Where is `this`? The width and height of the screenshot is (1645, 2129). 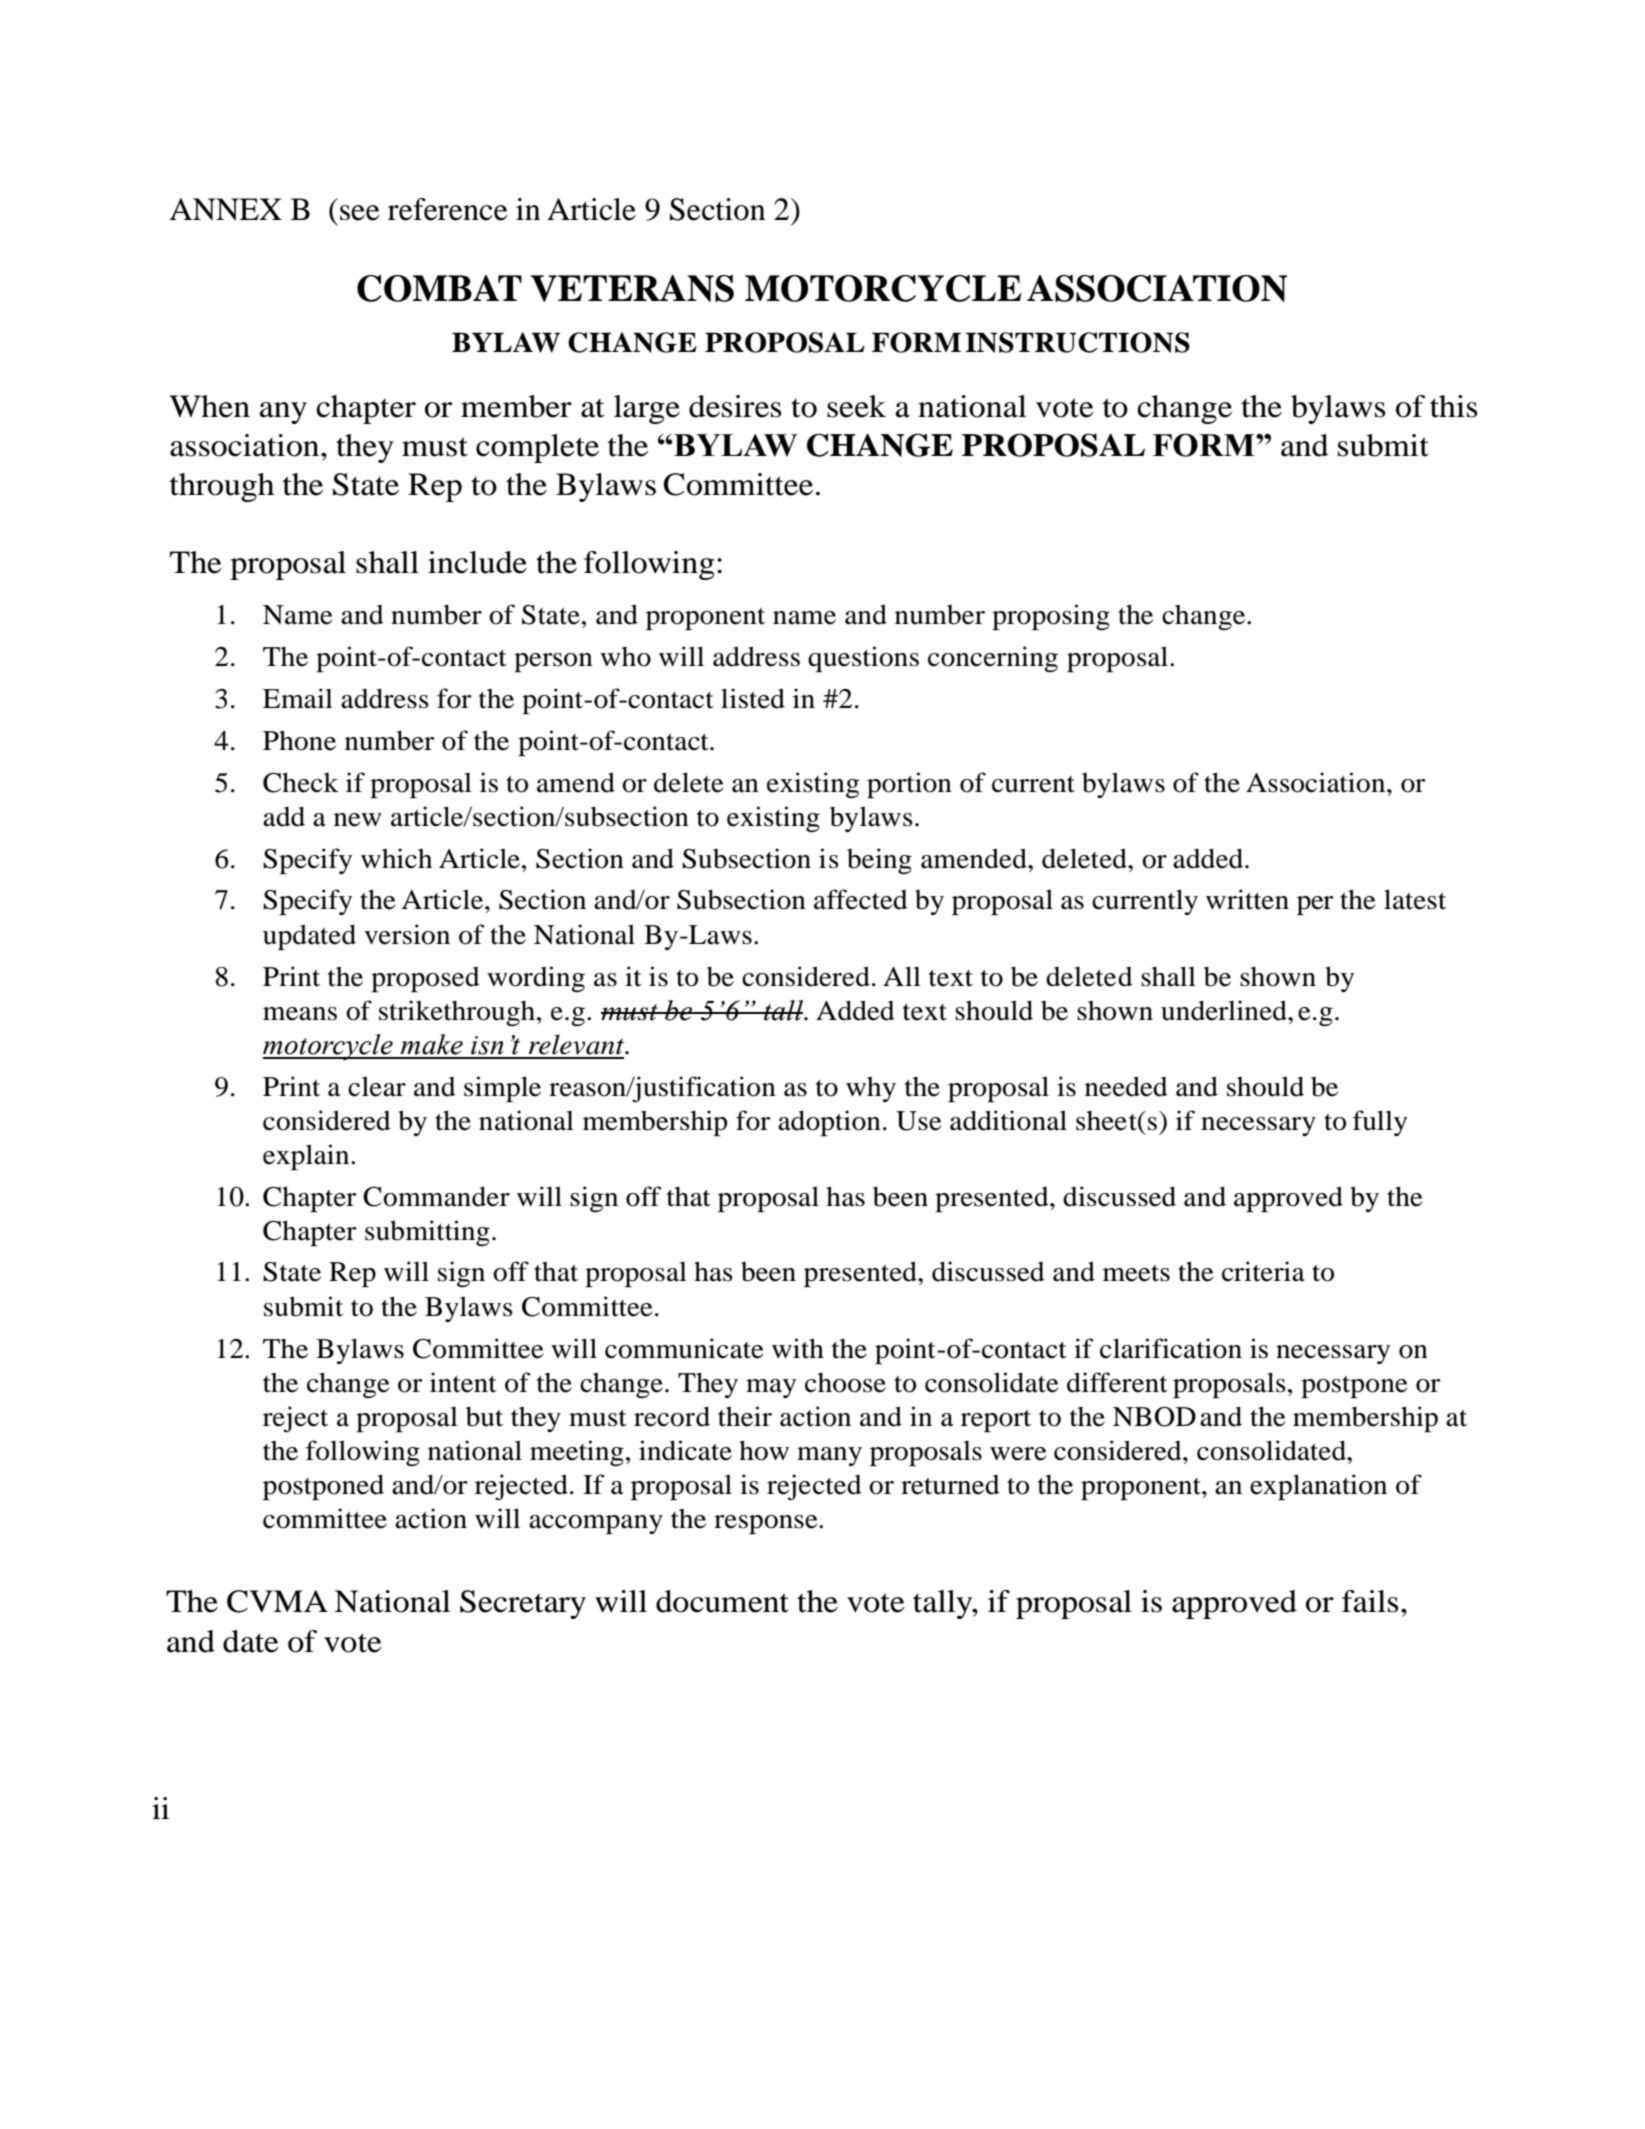 this is located at coordinates (1454, 406).
